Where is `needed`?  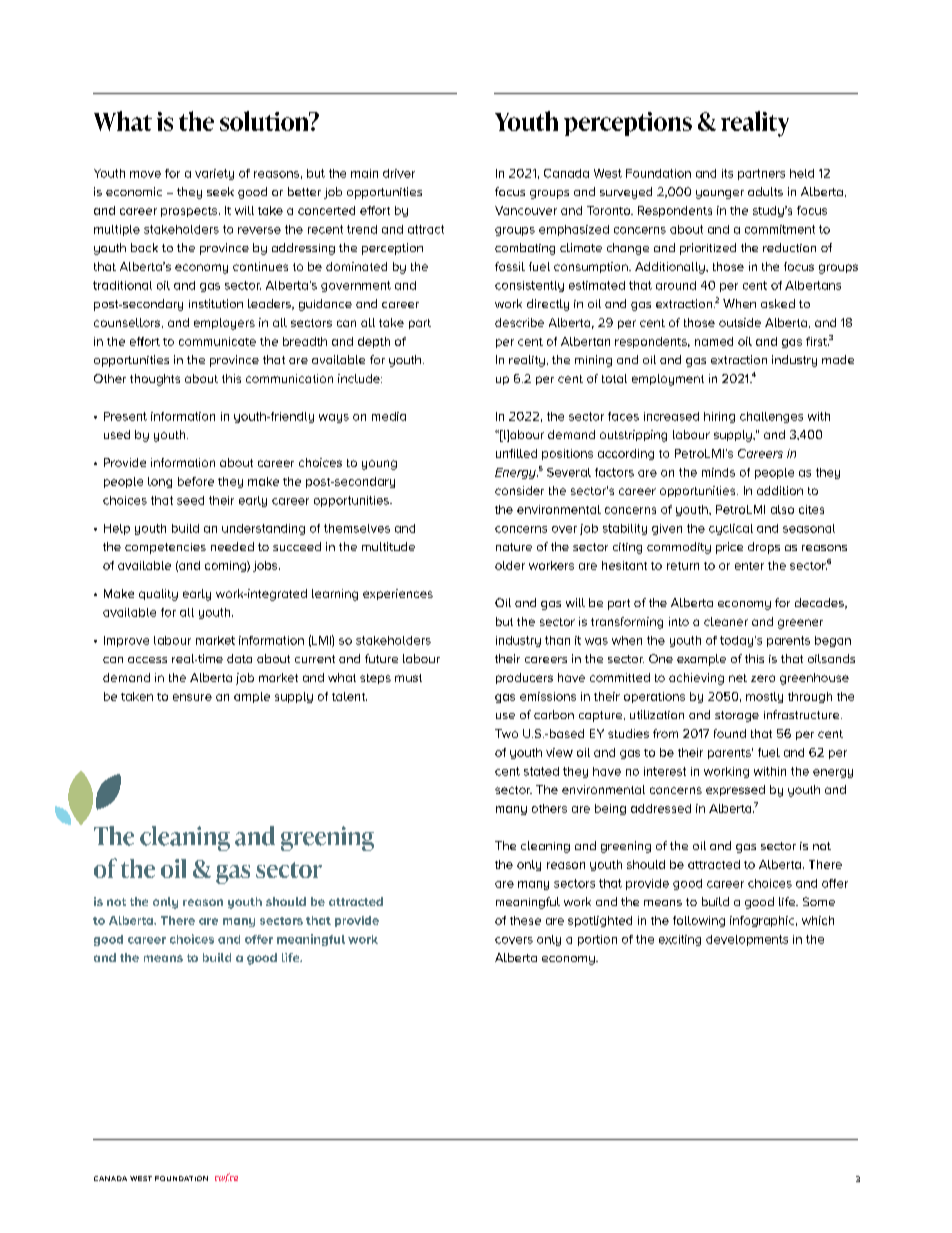
needed is located at coordinates (232, 546).
